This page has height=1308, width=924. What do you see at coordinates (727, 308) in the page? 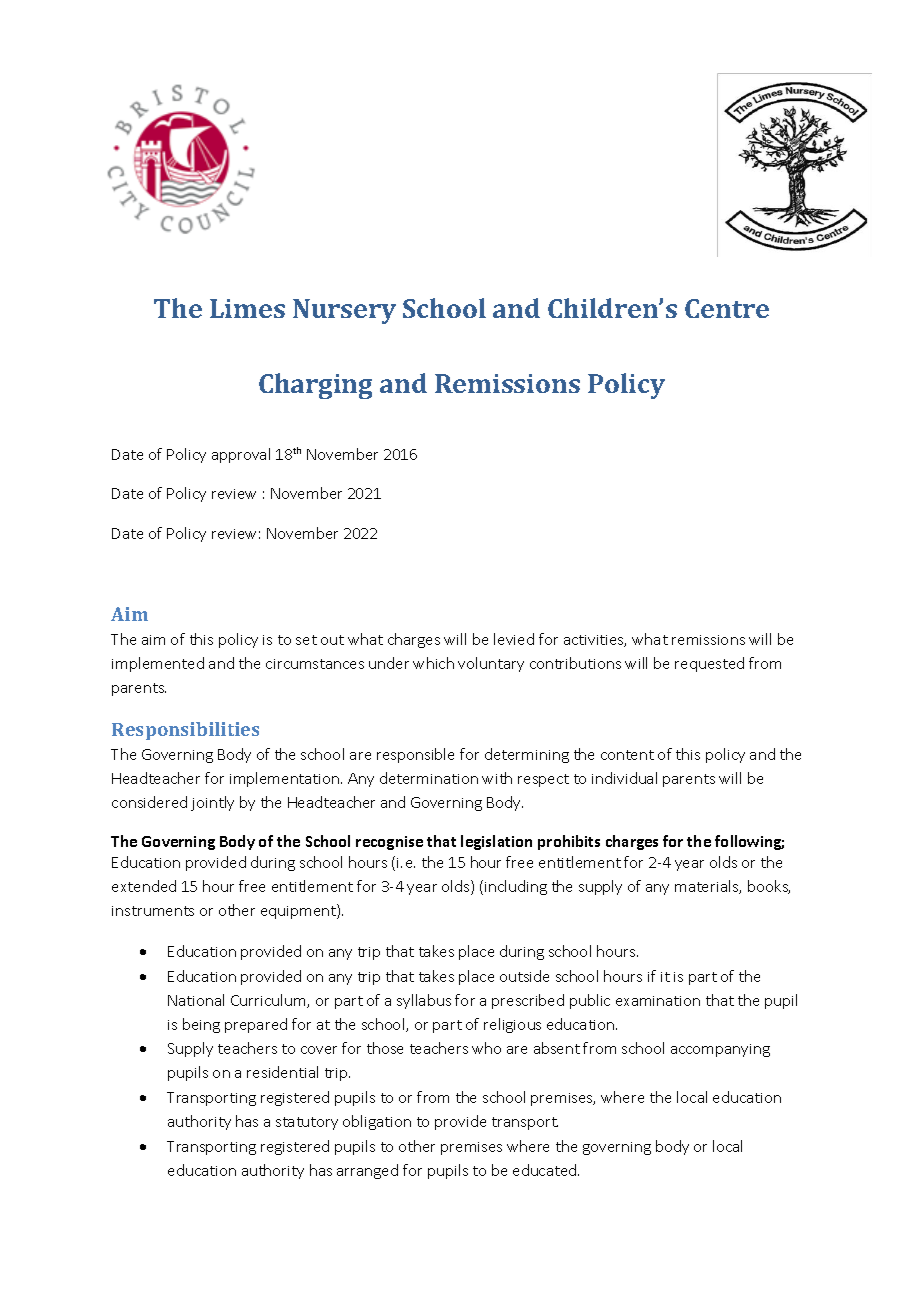
I see `Centre` at bounding box center [727, 308].
